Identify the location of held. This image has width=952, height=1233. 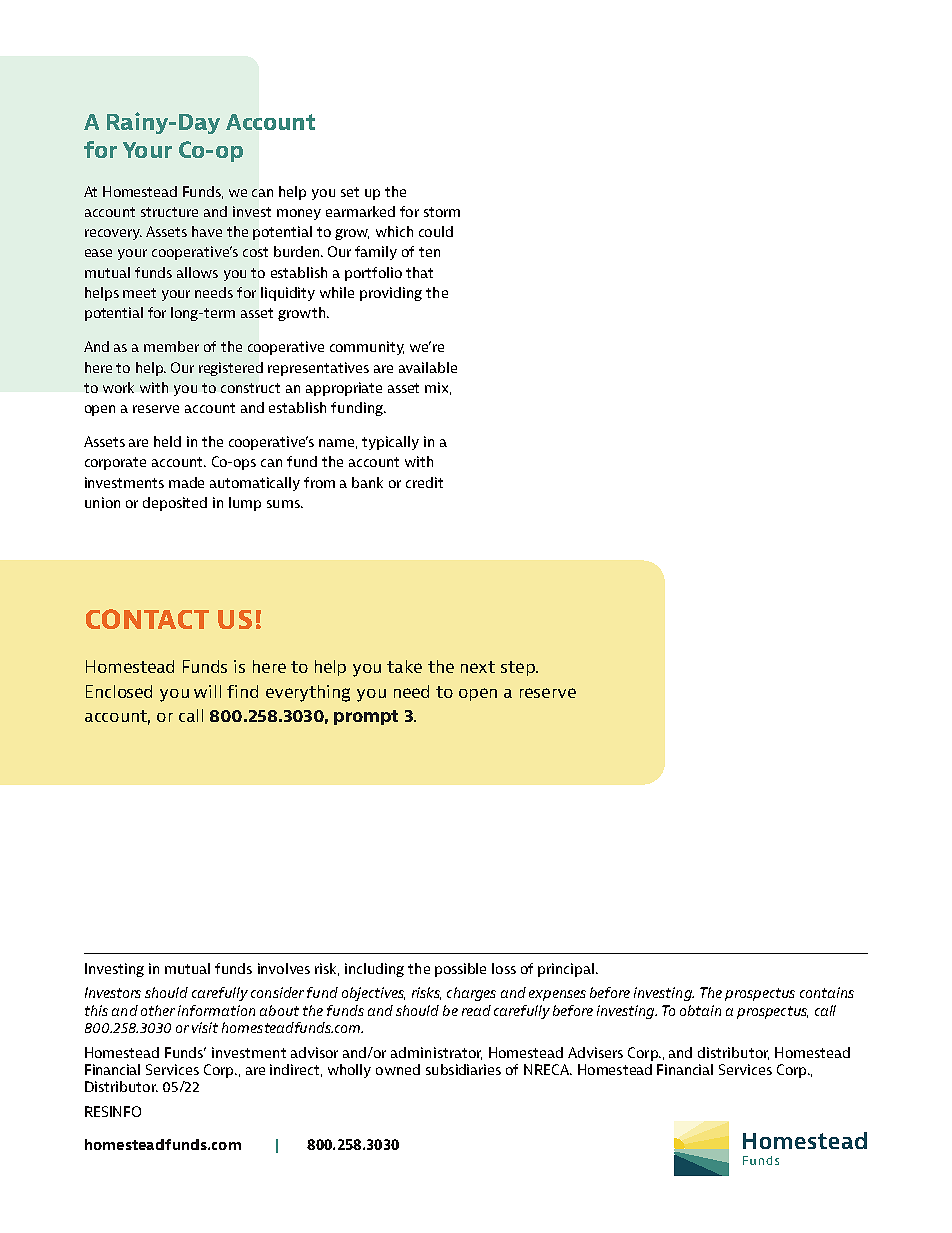
(167, 441).
